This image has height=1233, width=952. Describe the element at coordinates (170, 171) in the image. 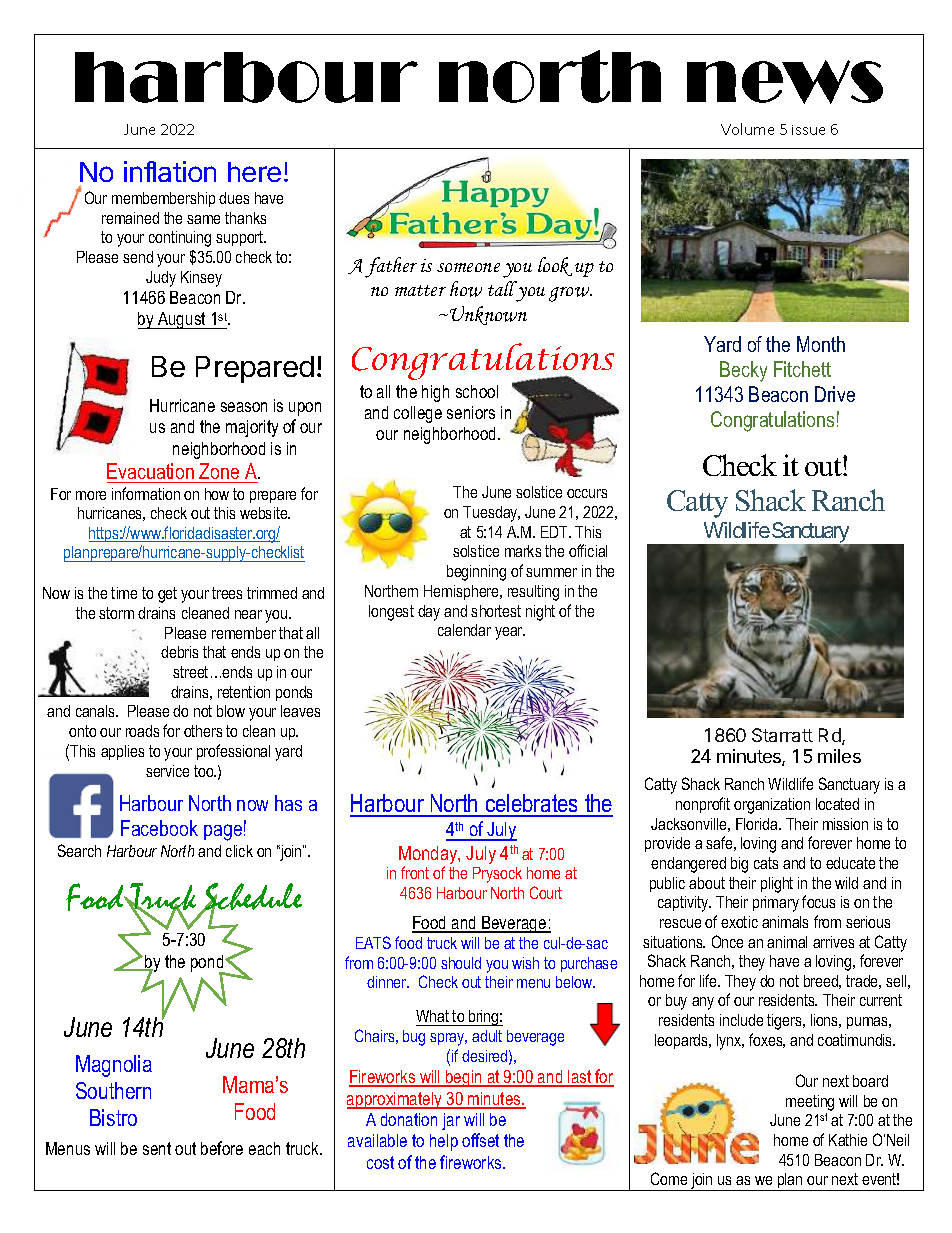

I see `inflation` at that location.
